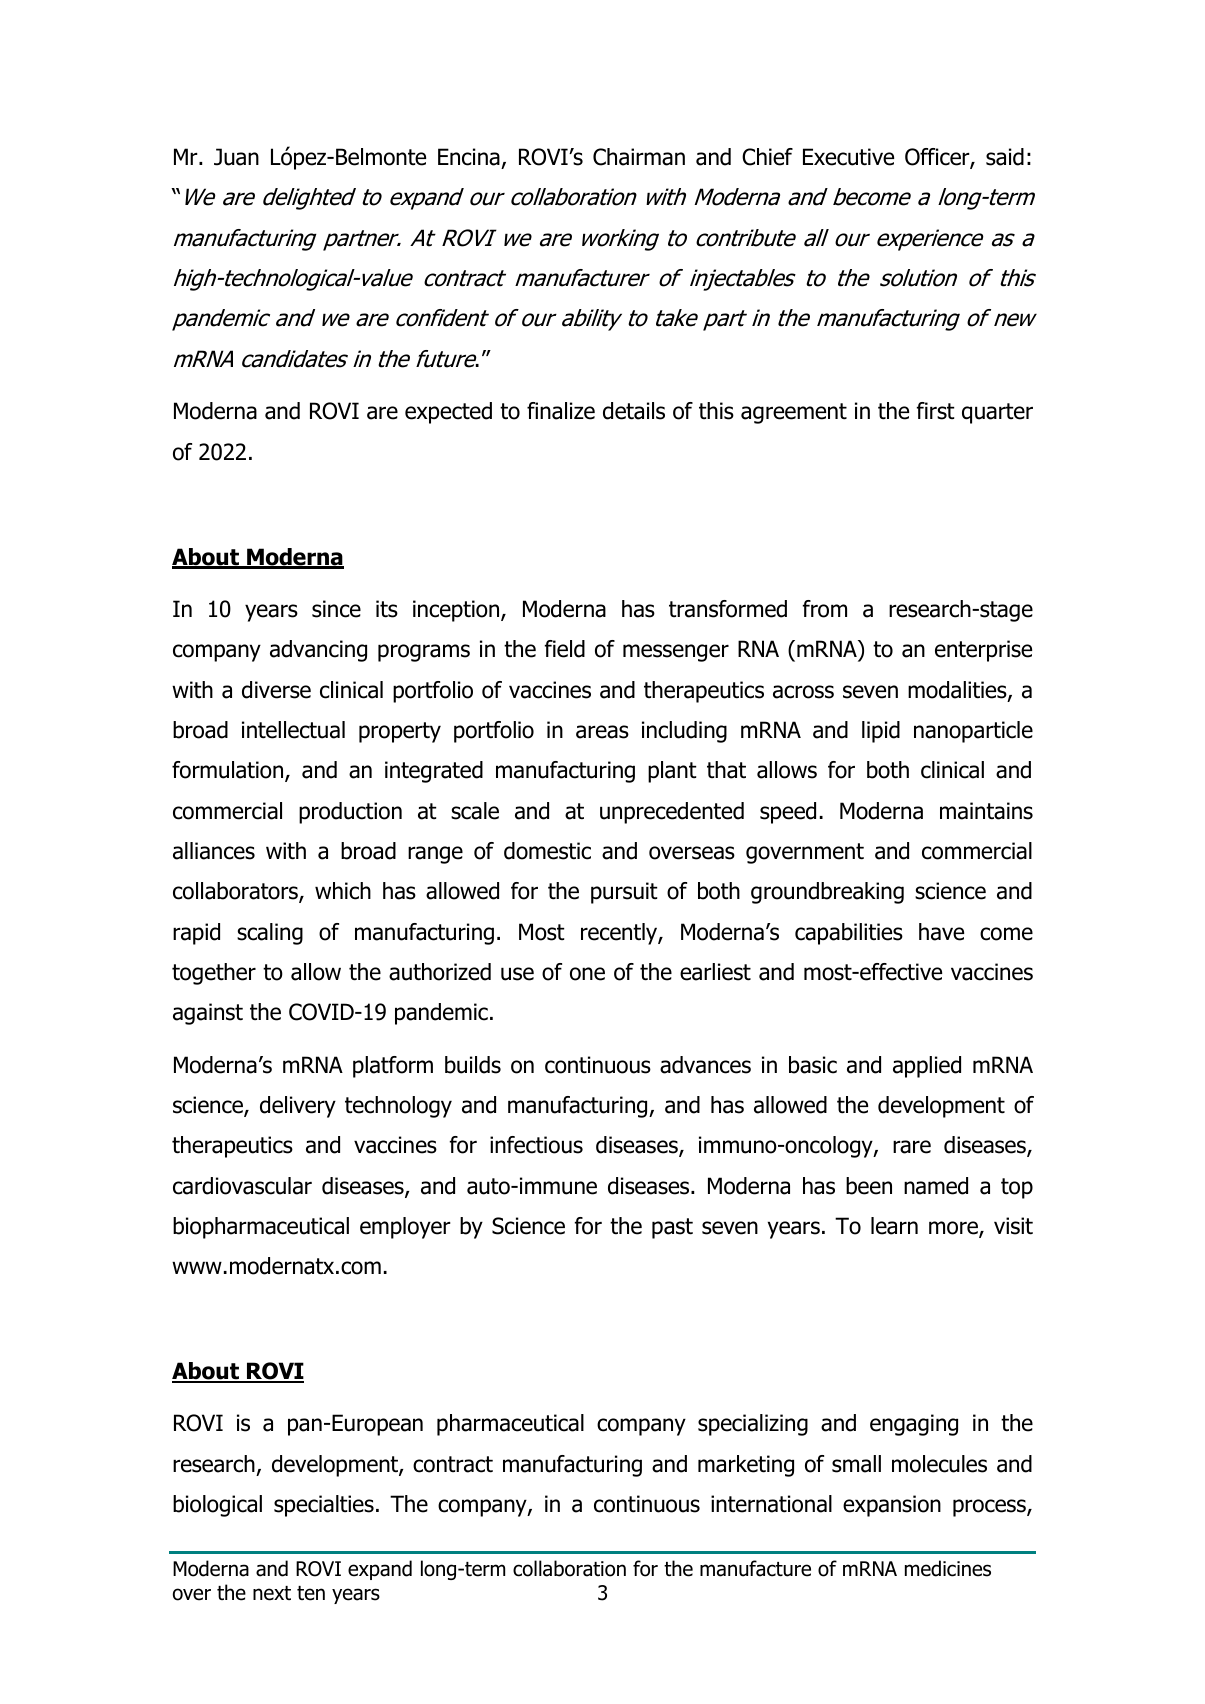  Describe the element at coordinates (311, 1593) in the document. I see `ten` at that location.
